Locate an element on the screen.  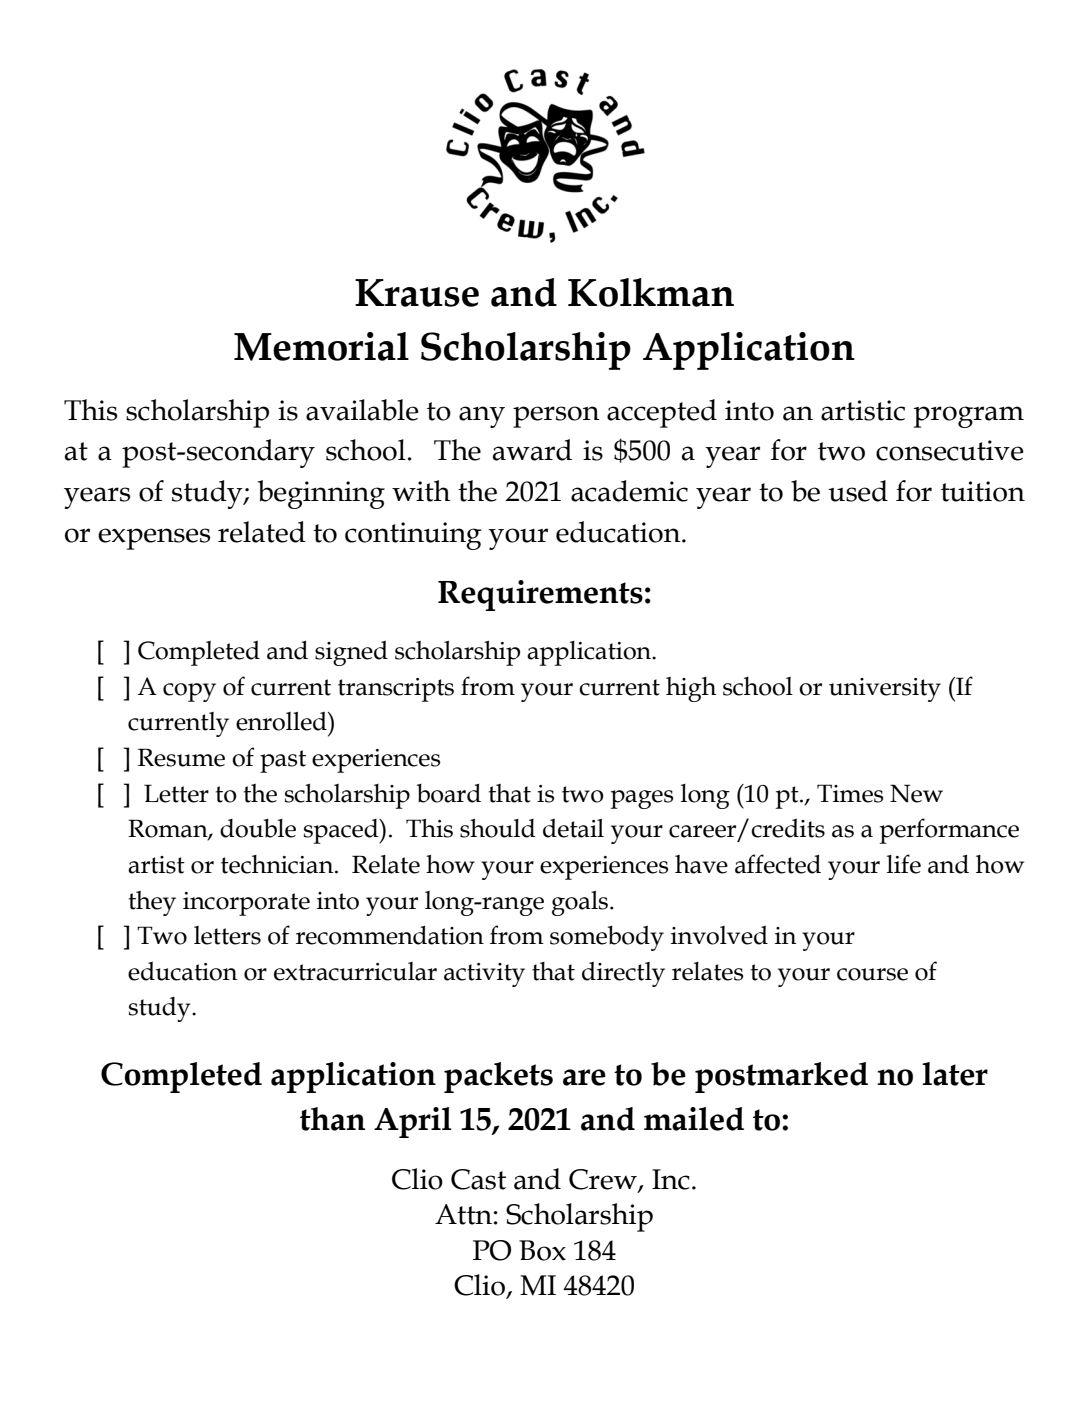
Krause is located at coordinates (417, 293).
